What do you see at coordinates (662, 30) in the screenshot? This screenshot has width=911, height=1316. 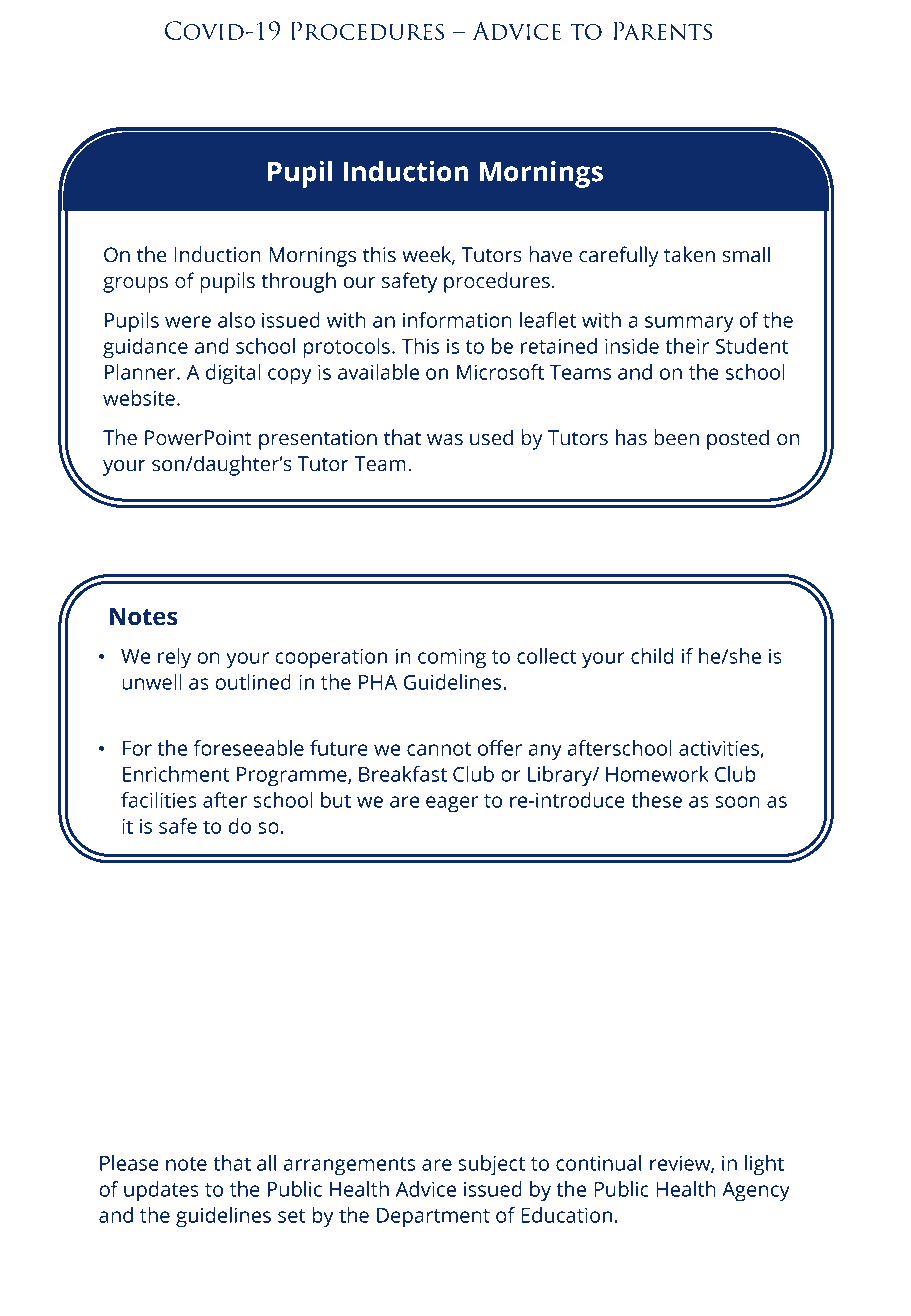 I see `Parents` at bounding box center [662, 30].
